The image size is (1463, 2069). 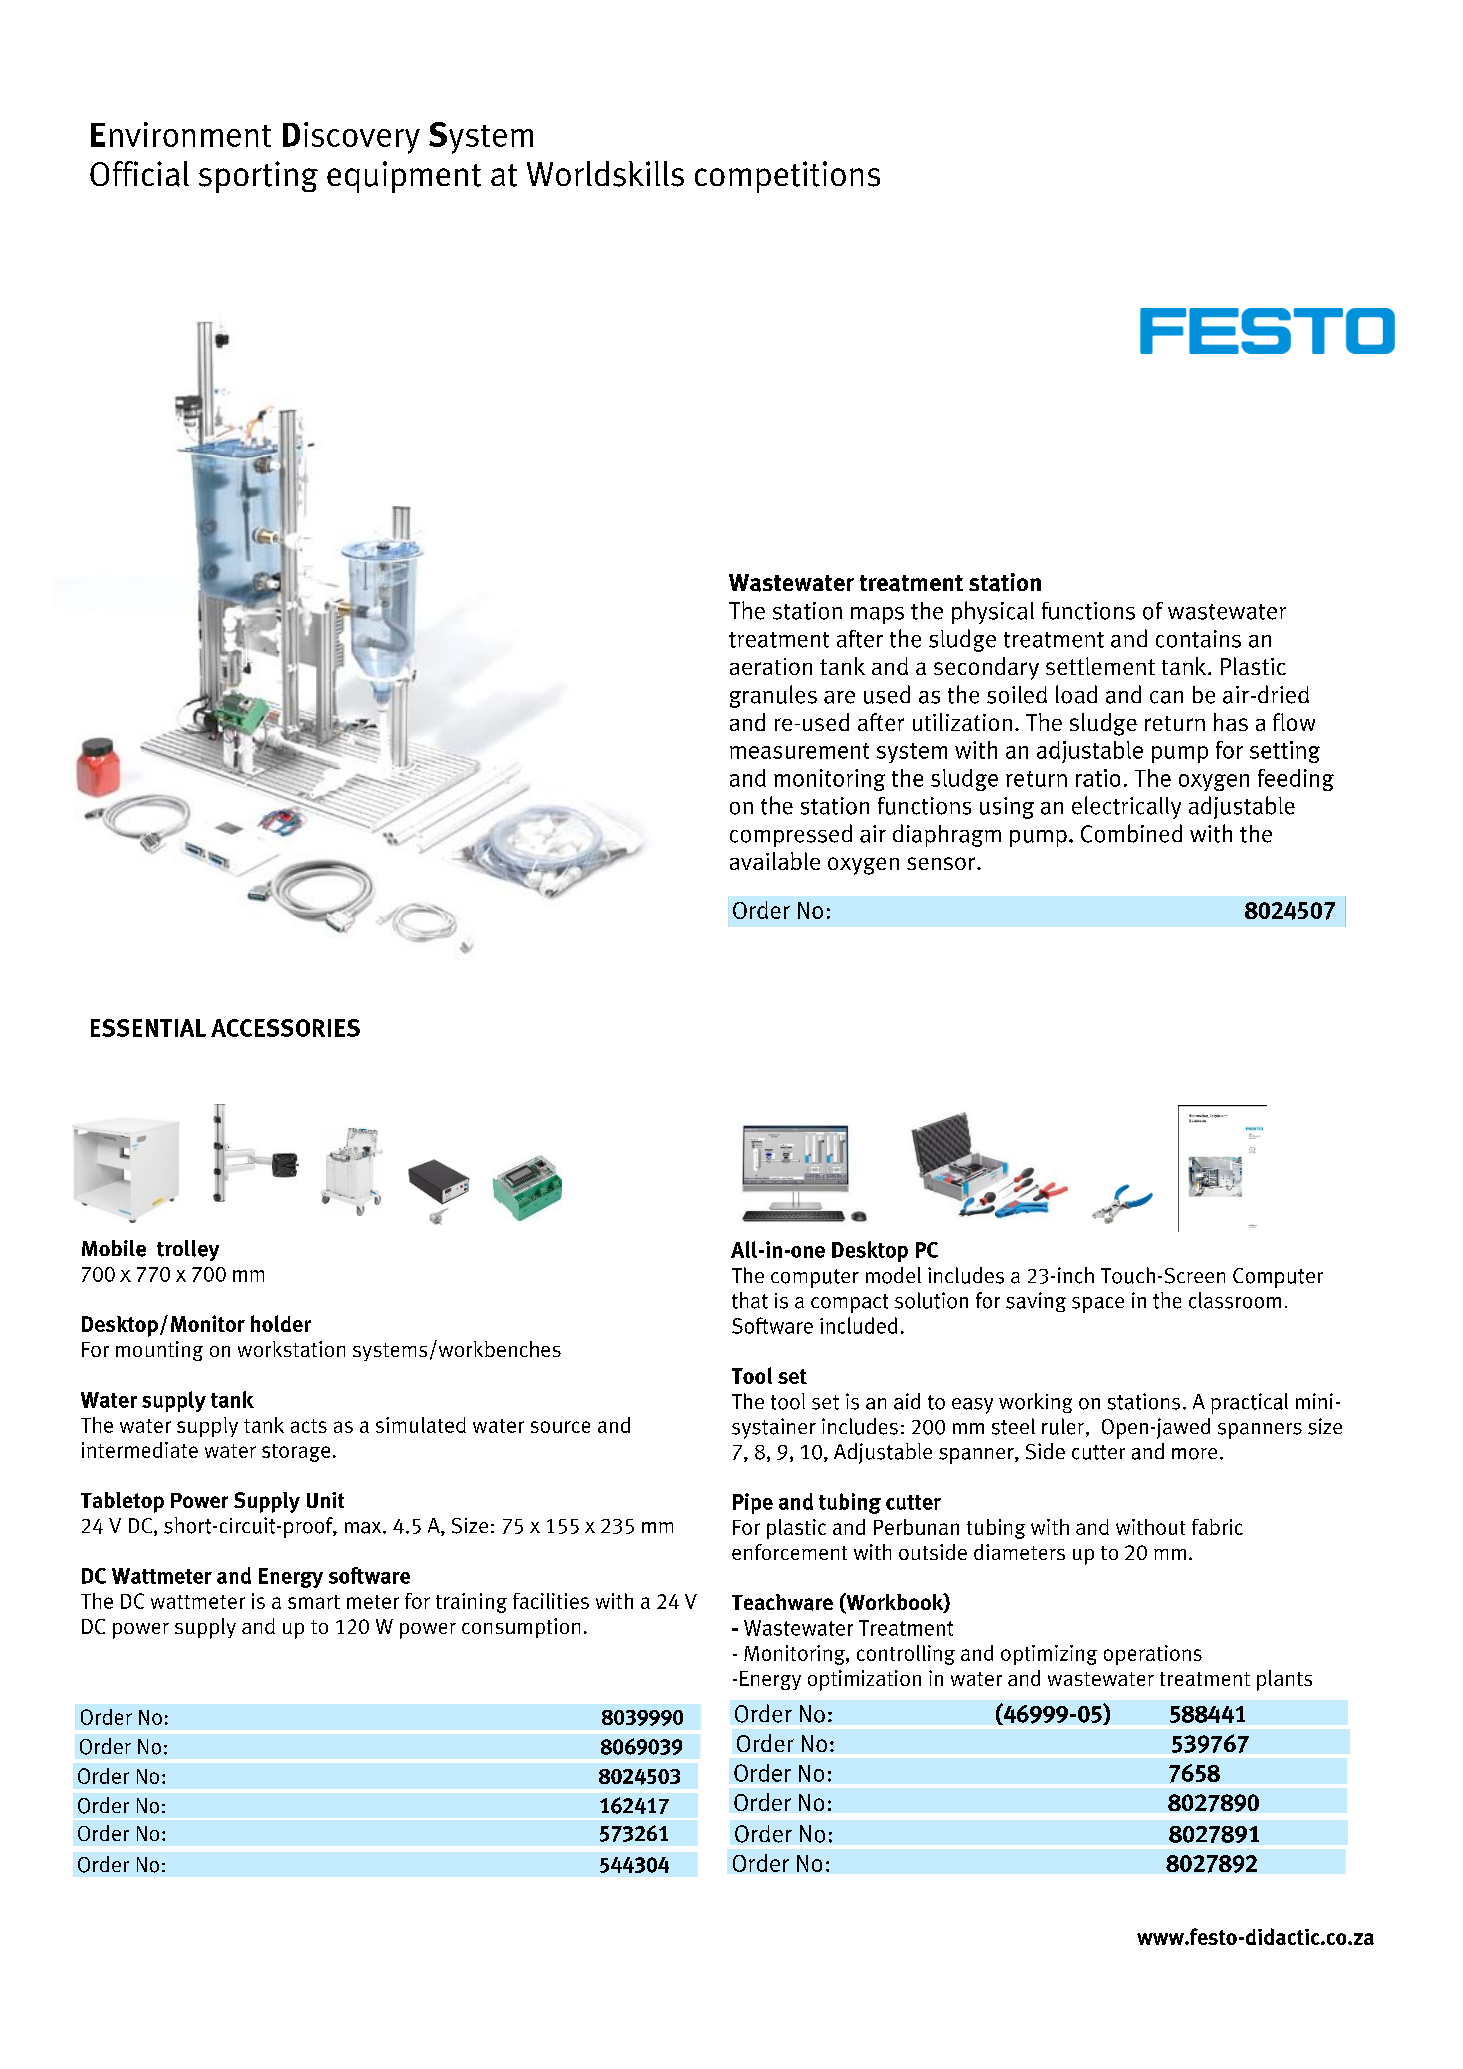 I want to click on Combined, so click(x=1131, y=833).
